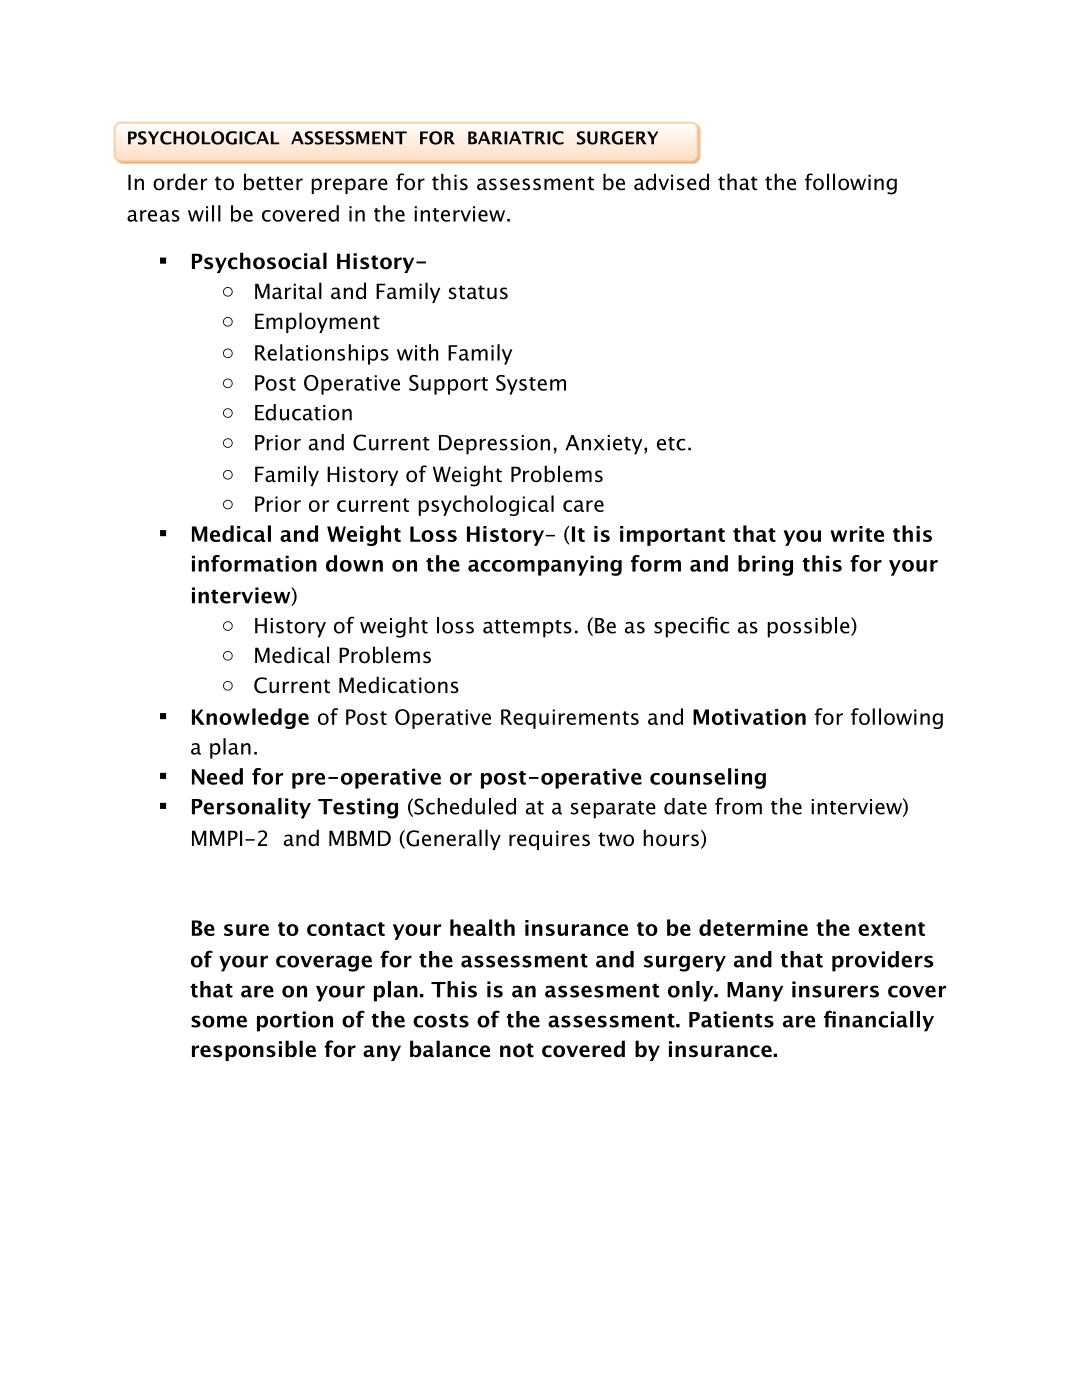  I want to click on Depression, so click(494, 445).
